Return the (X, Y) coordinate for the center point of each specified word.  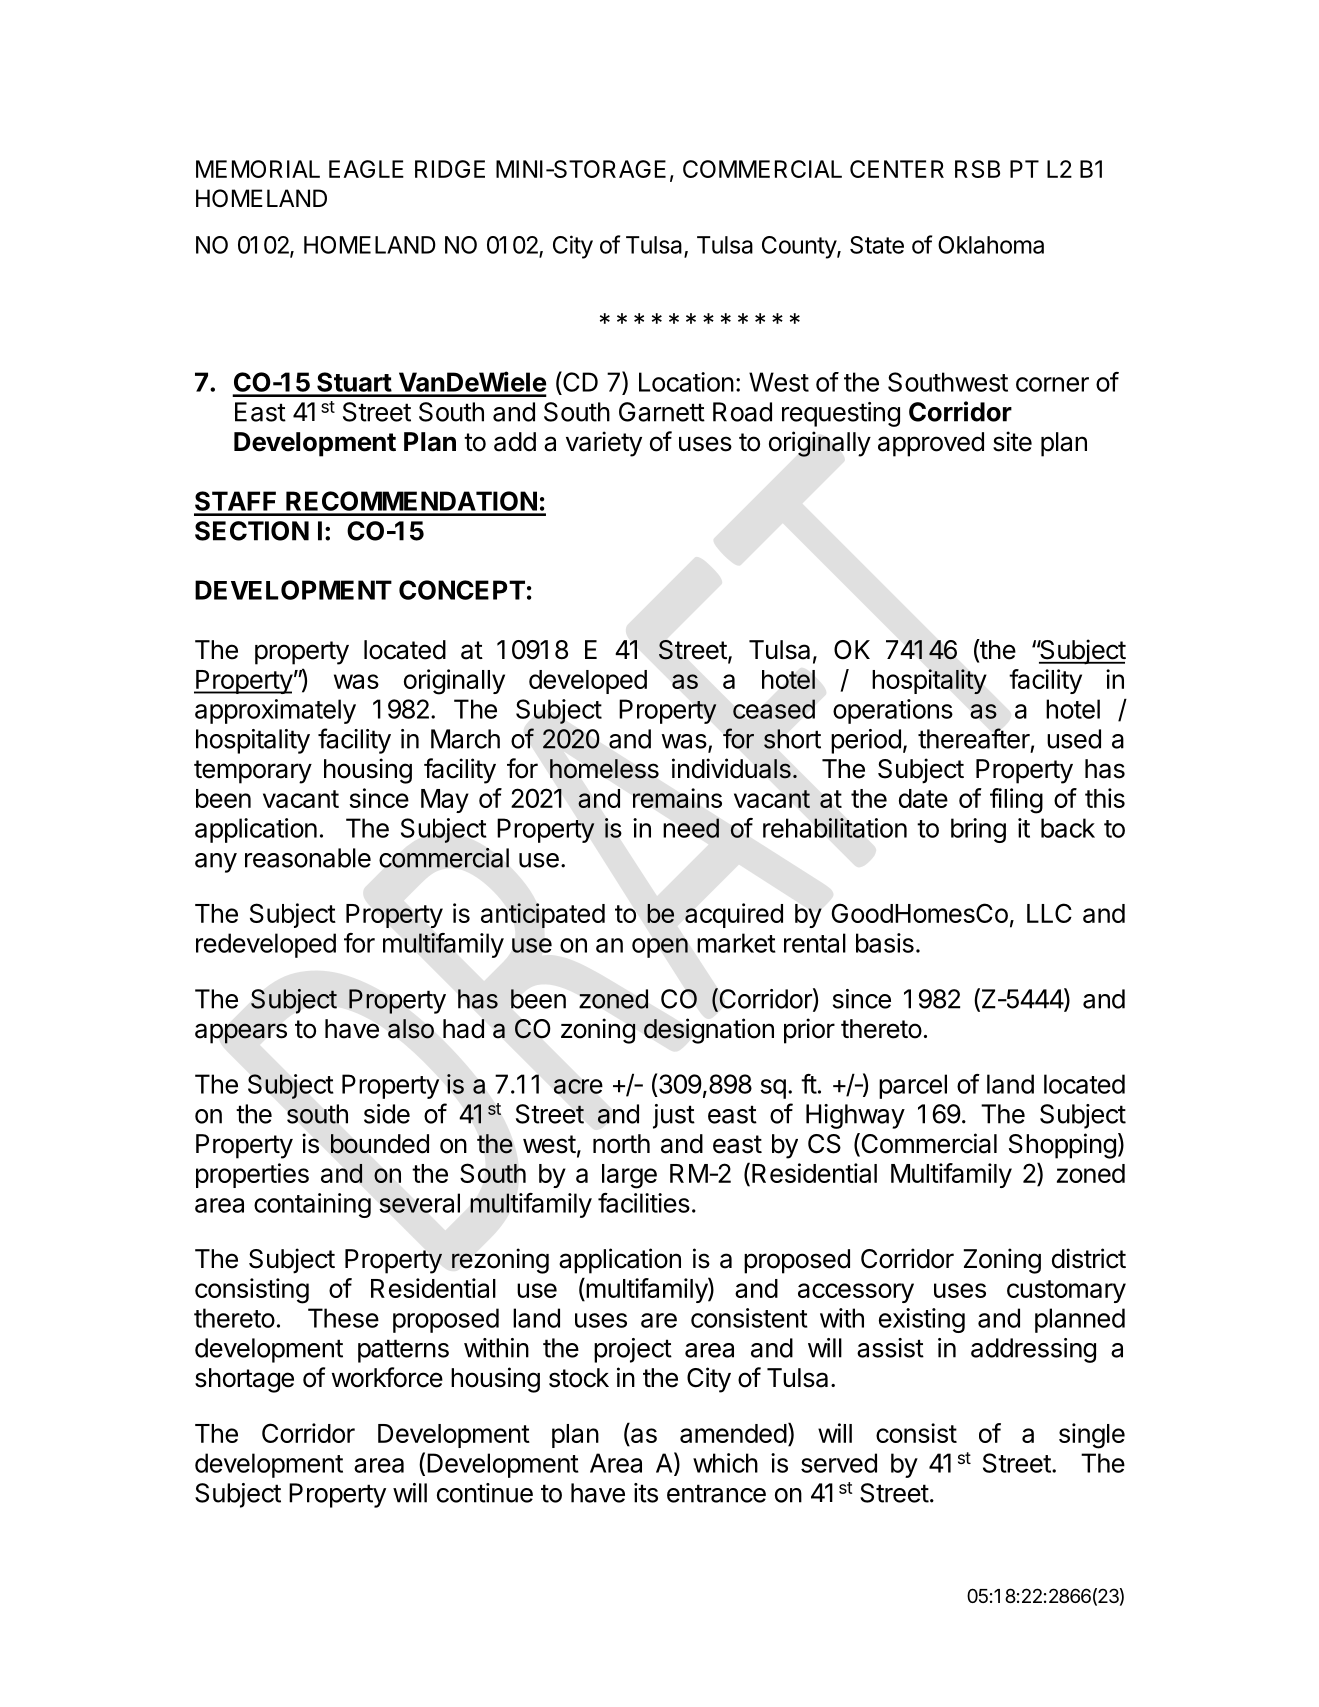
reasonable (308, 858)
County (800, 247)
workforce (387, 1377)
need (691, 828)
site (1012, 441)
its (646, 1493)
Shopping (1062, 1146)
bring (978, 830)
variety (604, 444)
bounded (380, 1144)
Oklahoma (991, 245)
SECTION (252, 531)
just (674, 1116)
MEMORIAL (258, 169)
